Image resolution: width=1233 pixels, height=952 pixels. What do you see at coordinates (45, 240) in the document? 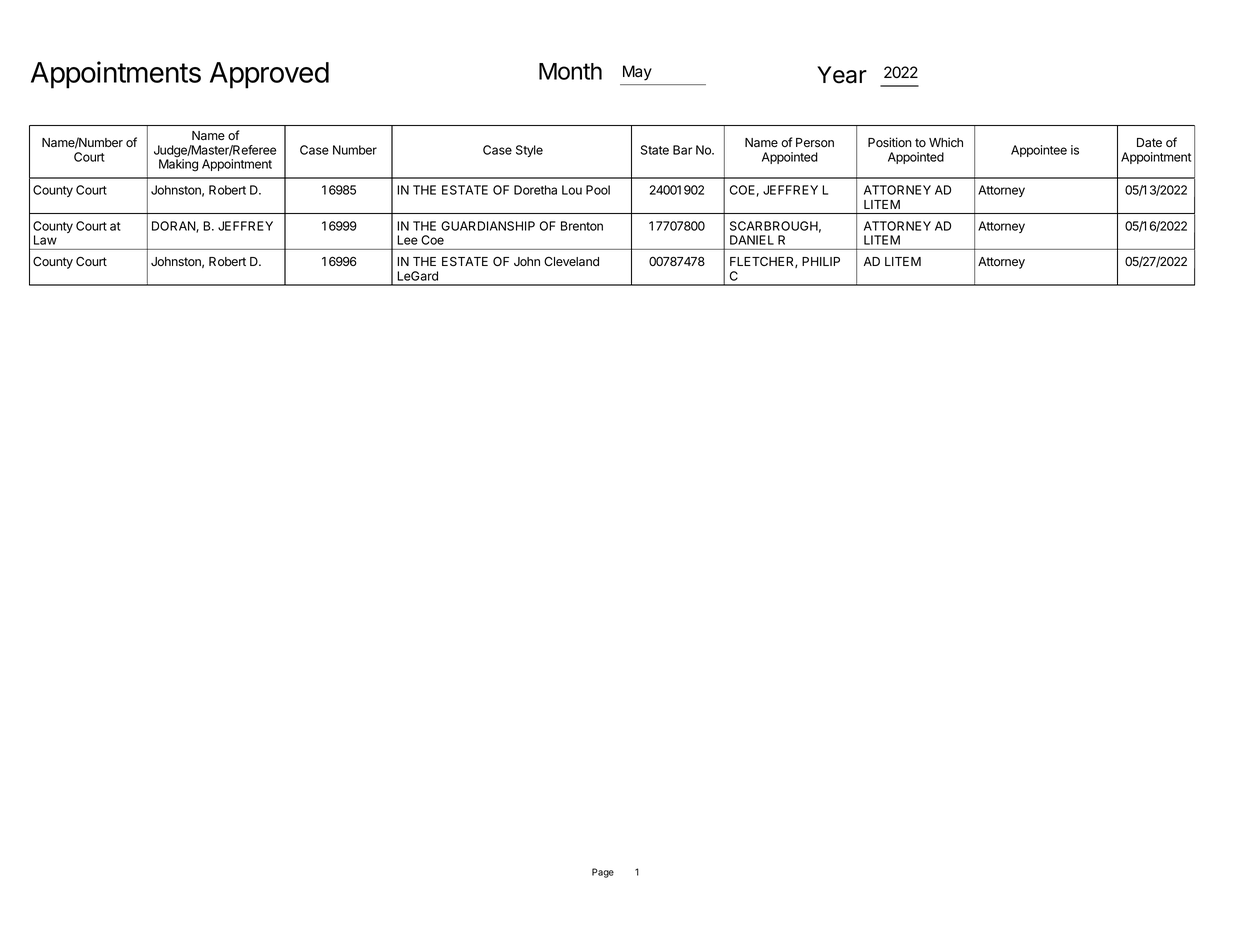
I see `Law` at bounding box center [45, 240].
